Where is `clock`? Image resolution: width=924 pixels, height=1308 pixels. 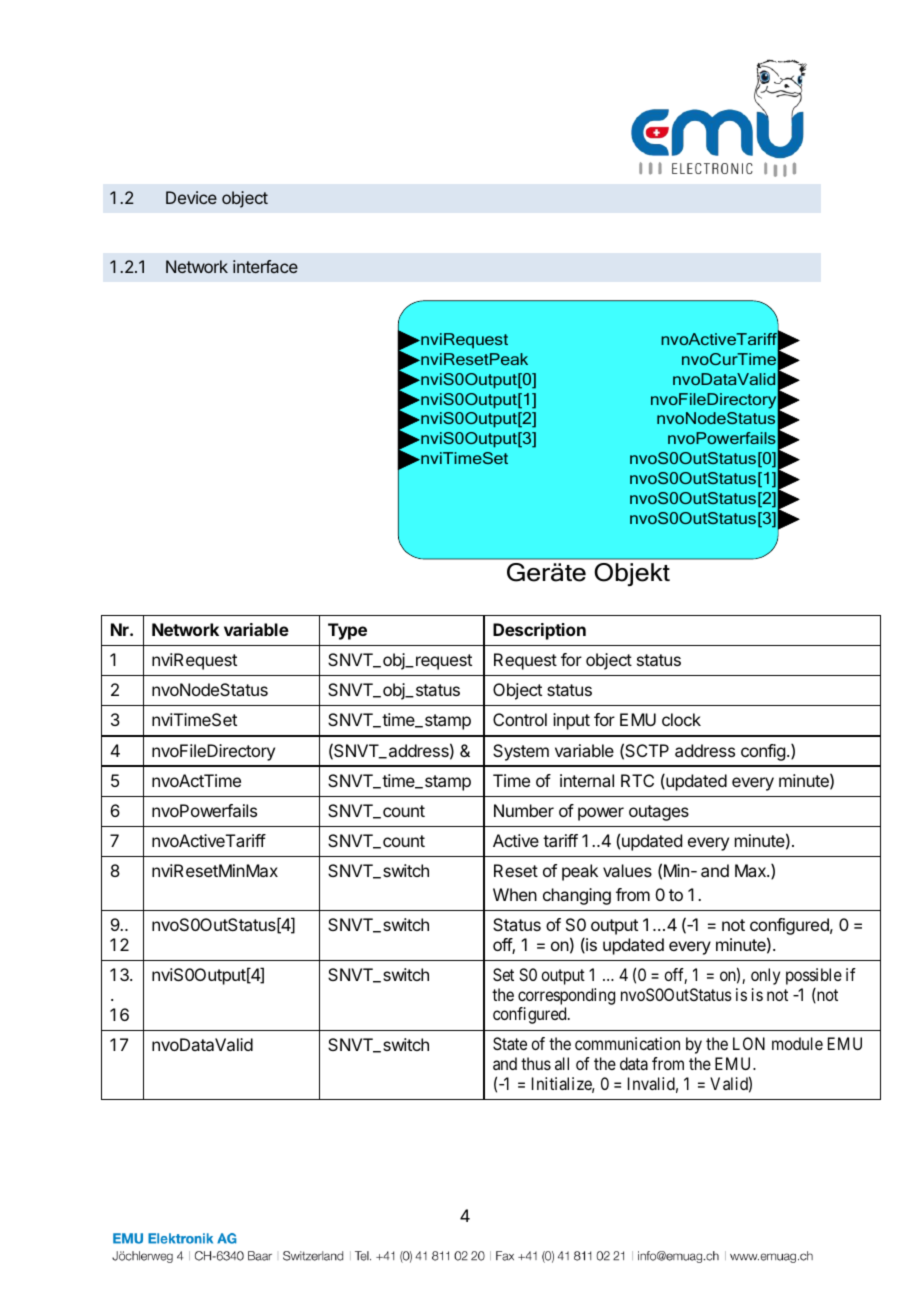
clock is located at coordinates (681, 719).
